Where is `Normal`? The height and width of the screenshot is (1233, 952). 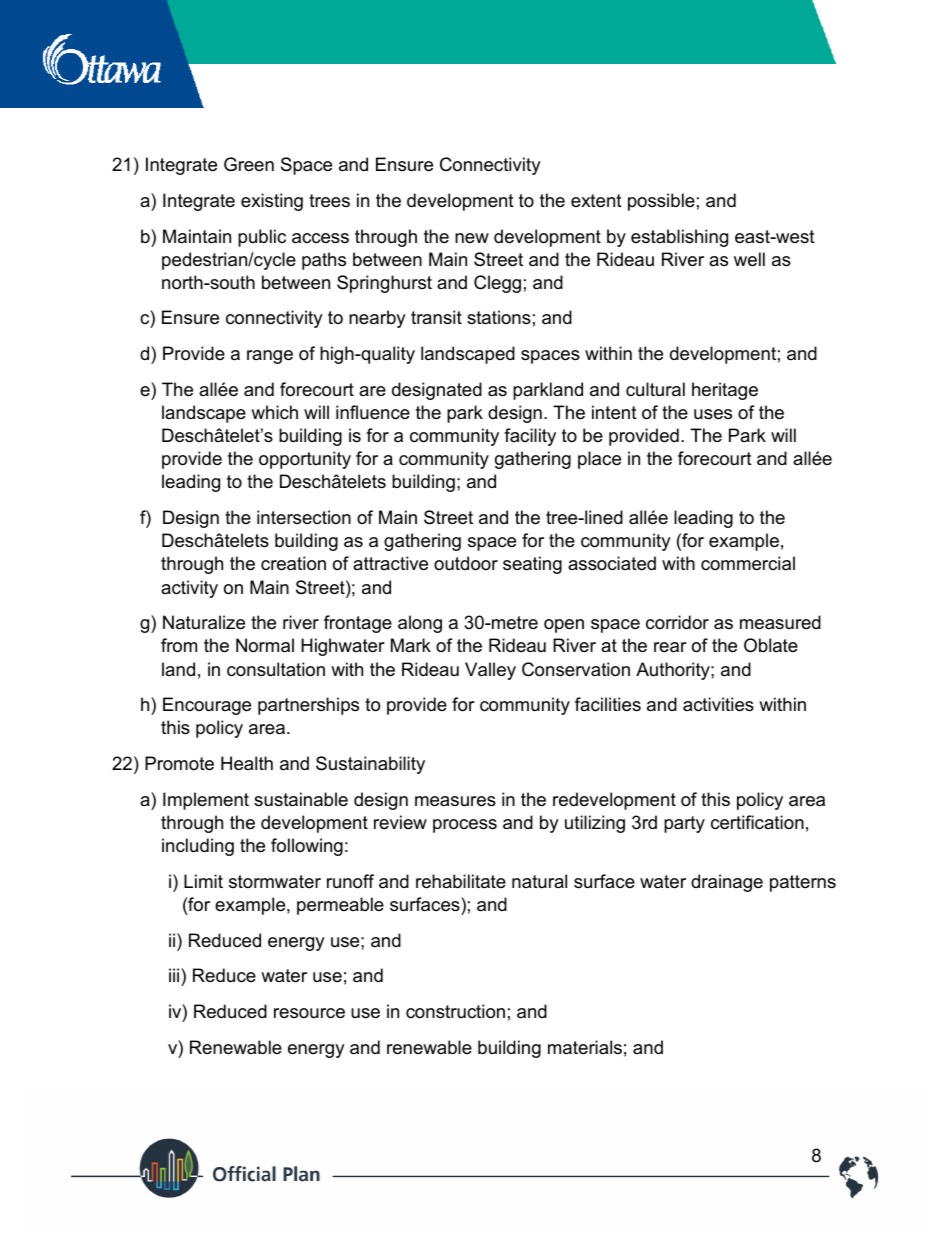
Normal is located at coordinates (265, 645).
